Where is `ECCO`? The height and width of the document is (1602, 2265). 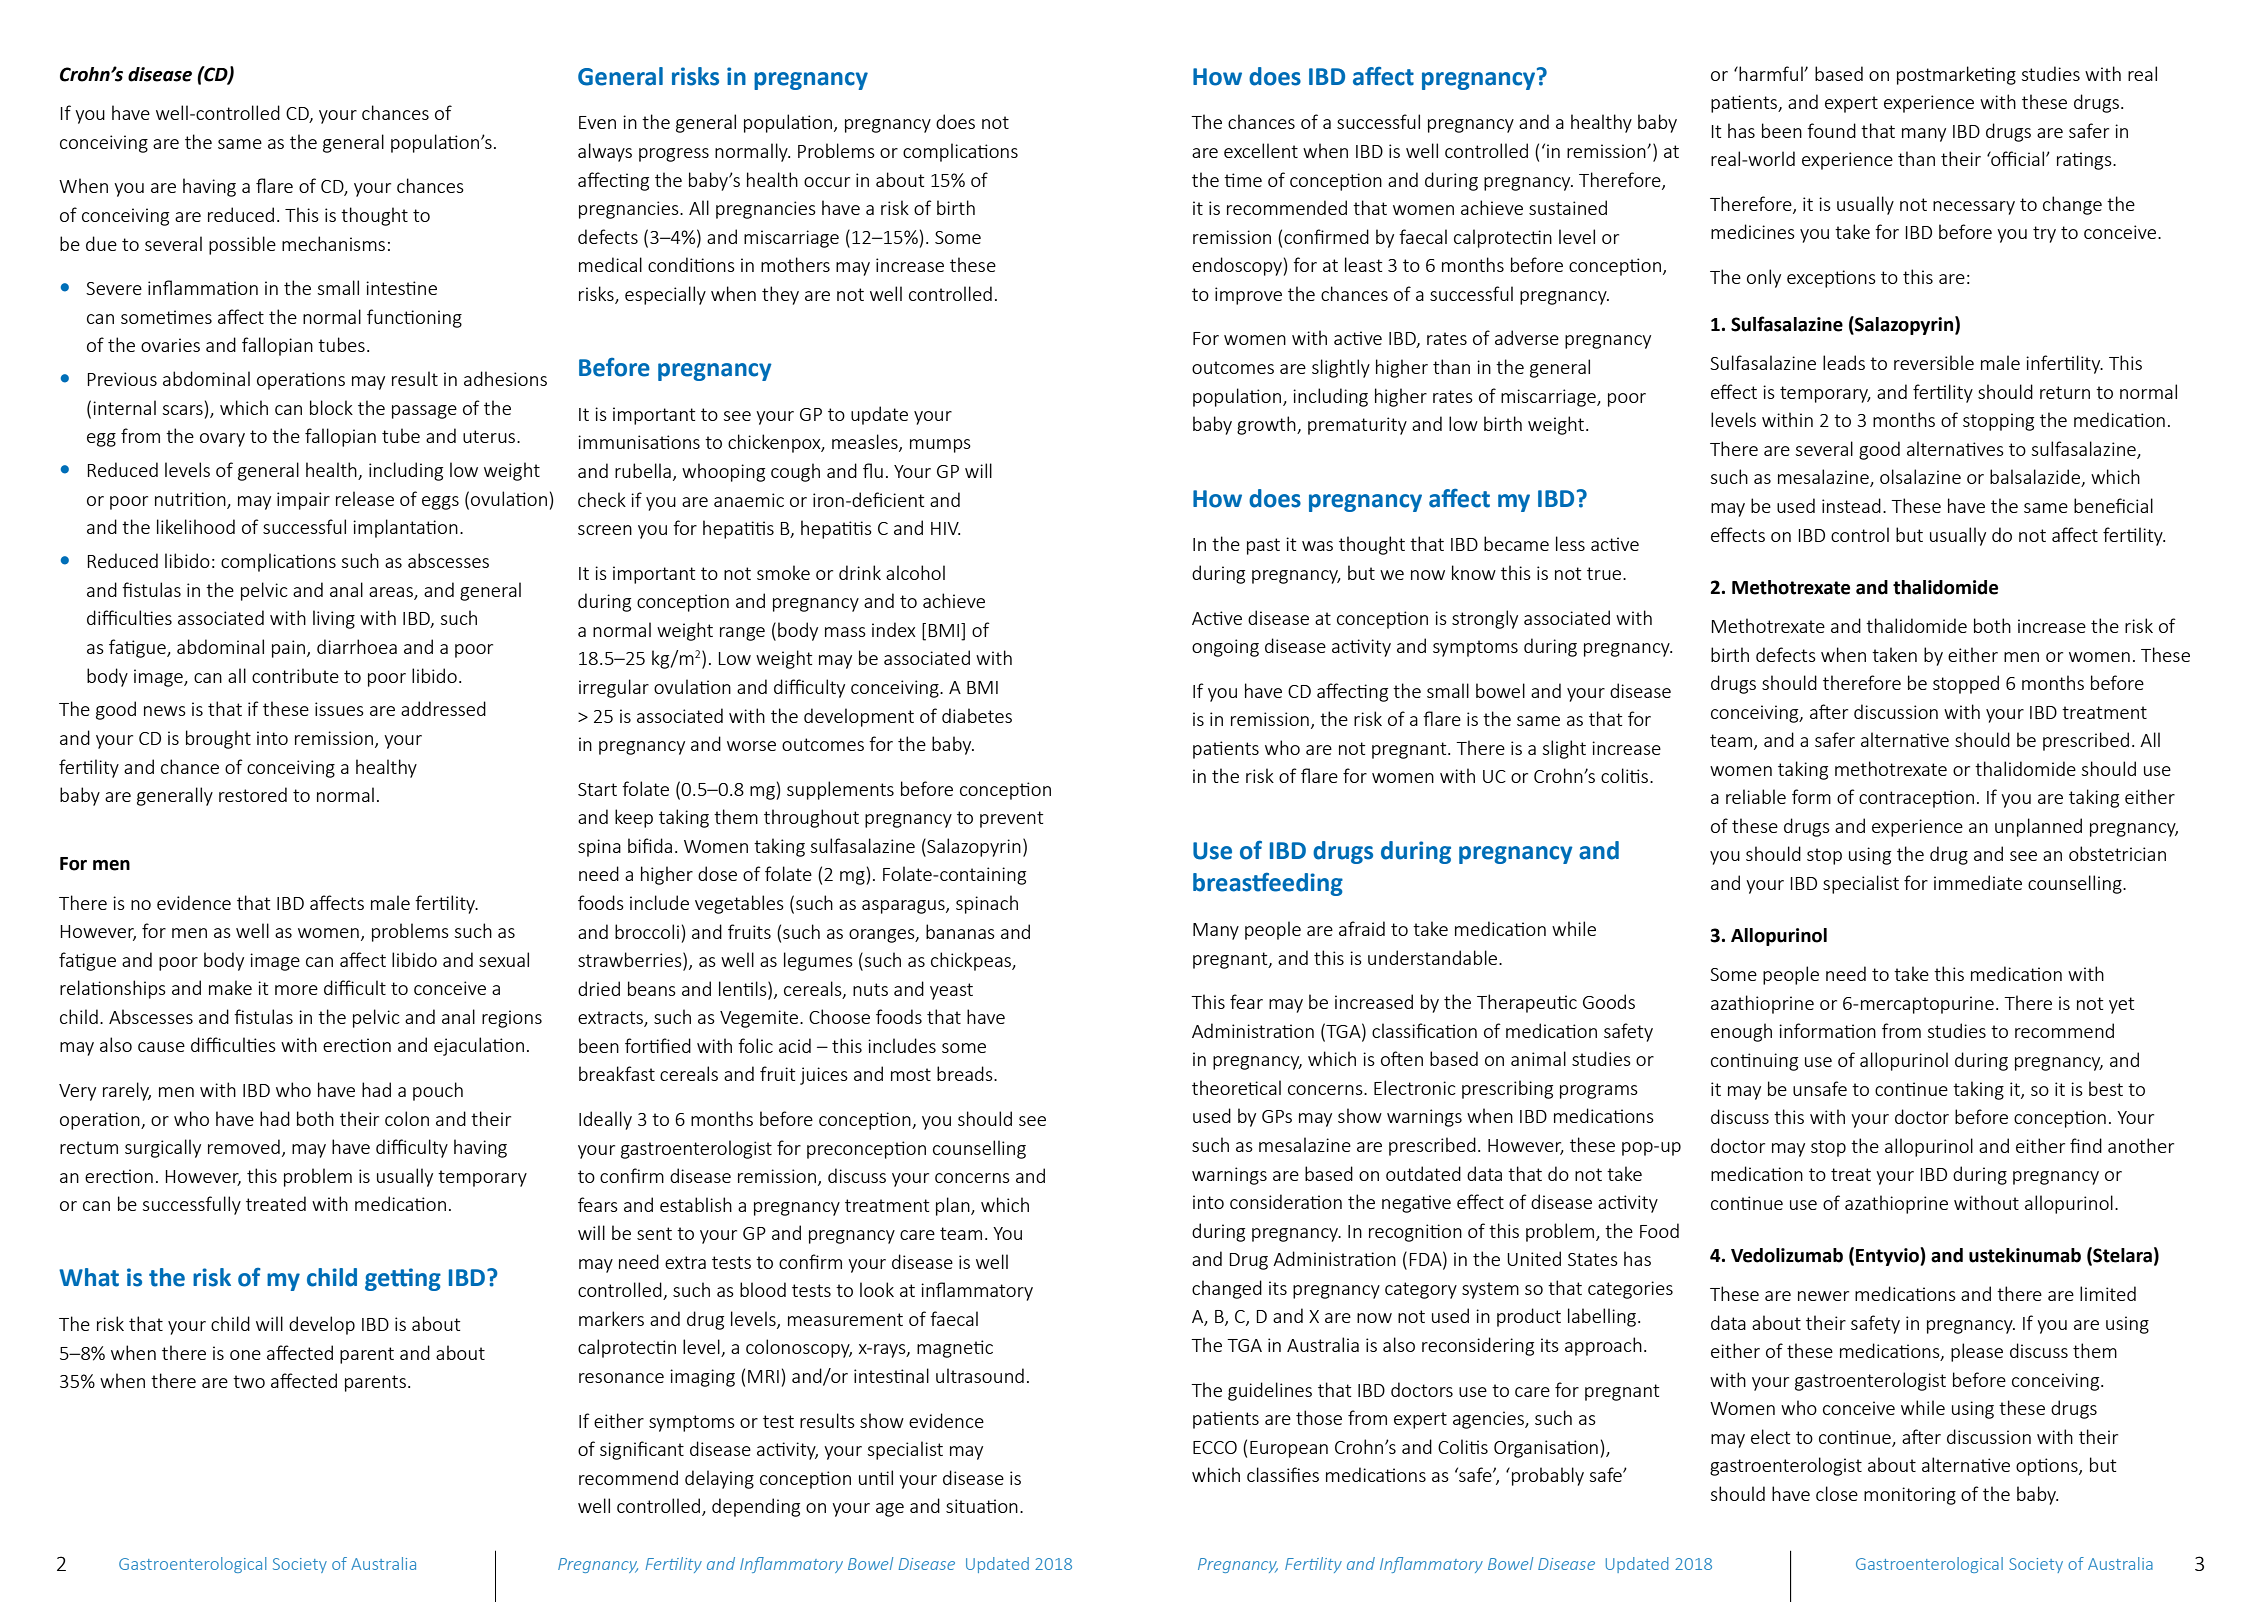
ECCO is located at coordinates (1215, 1447).
